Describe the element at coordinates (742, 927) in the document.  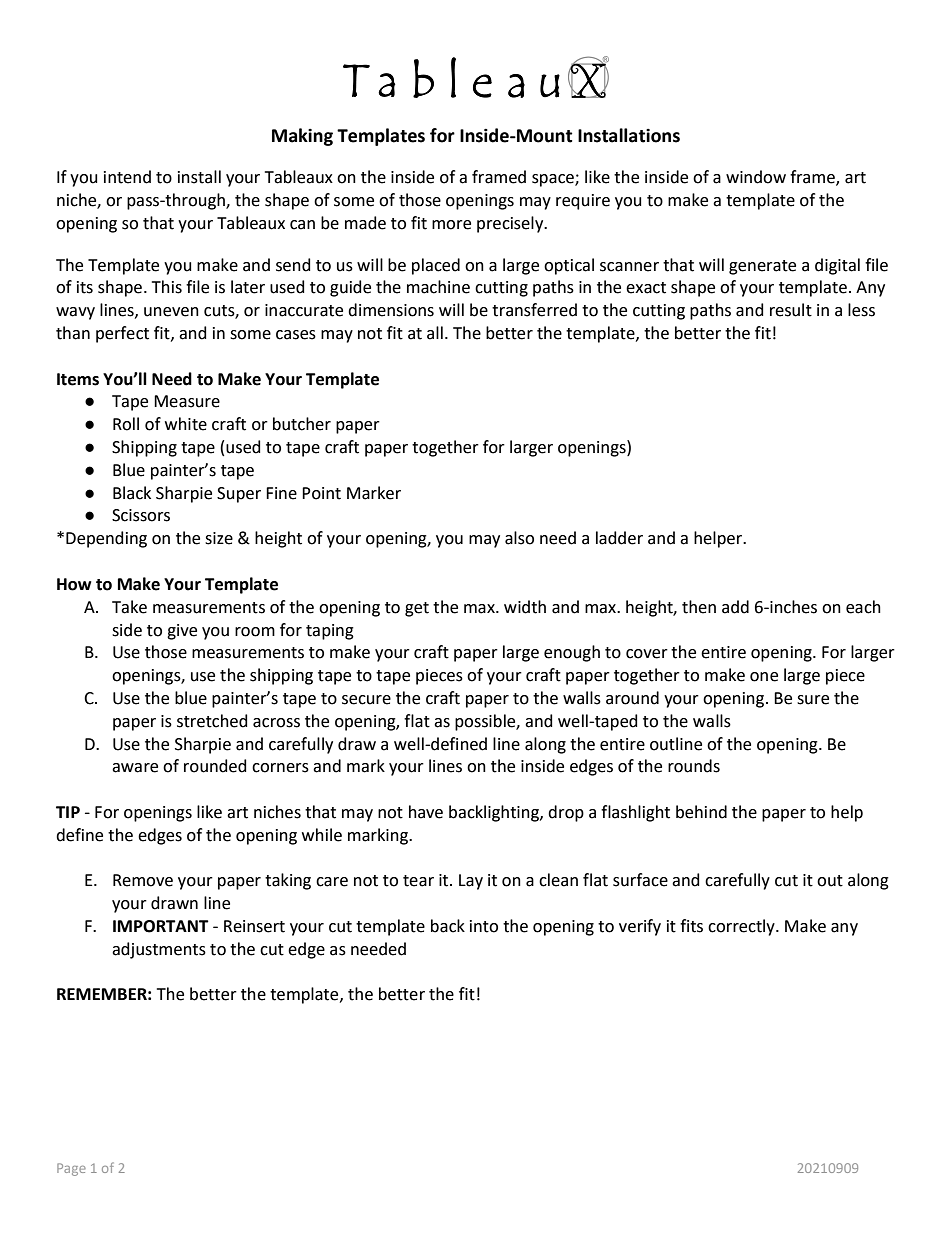
I see `correctly` at that location.
